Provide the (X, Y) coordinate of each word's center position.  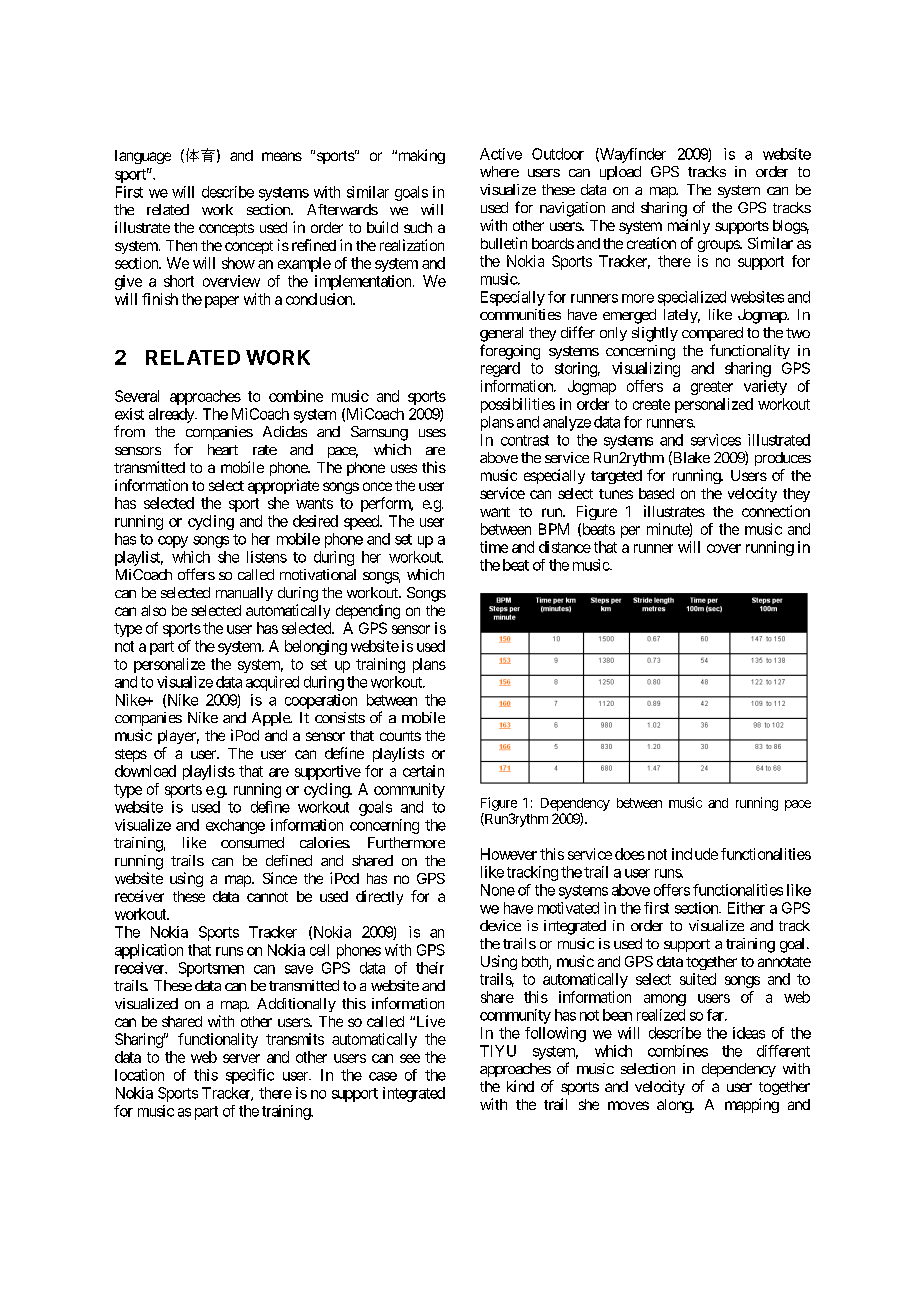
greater (712, 388)
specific (250, 1076)
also (153, 610)
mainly (689, 226)
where (499, 171)
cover (724, 548)
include (695, 854)
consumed (252, 842)
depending (368, 611)
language (143, 157)
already (172, 415)
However (509, 854)
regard (500, 369)
